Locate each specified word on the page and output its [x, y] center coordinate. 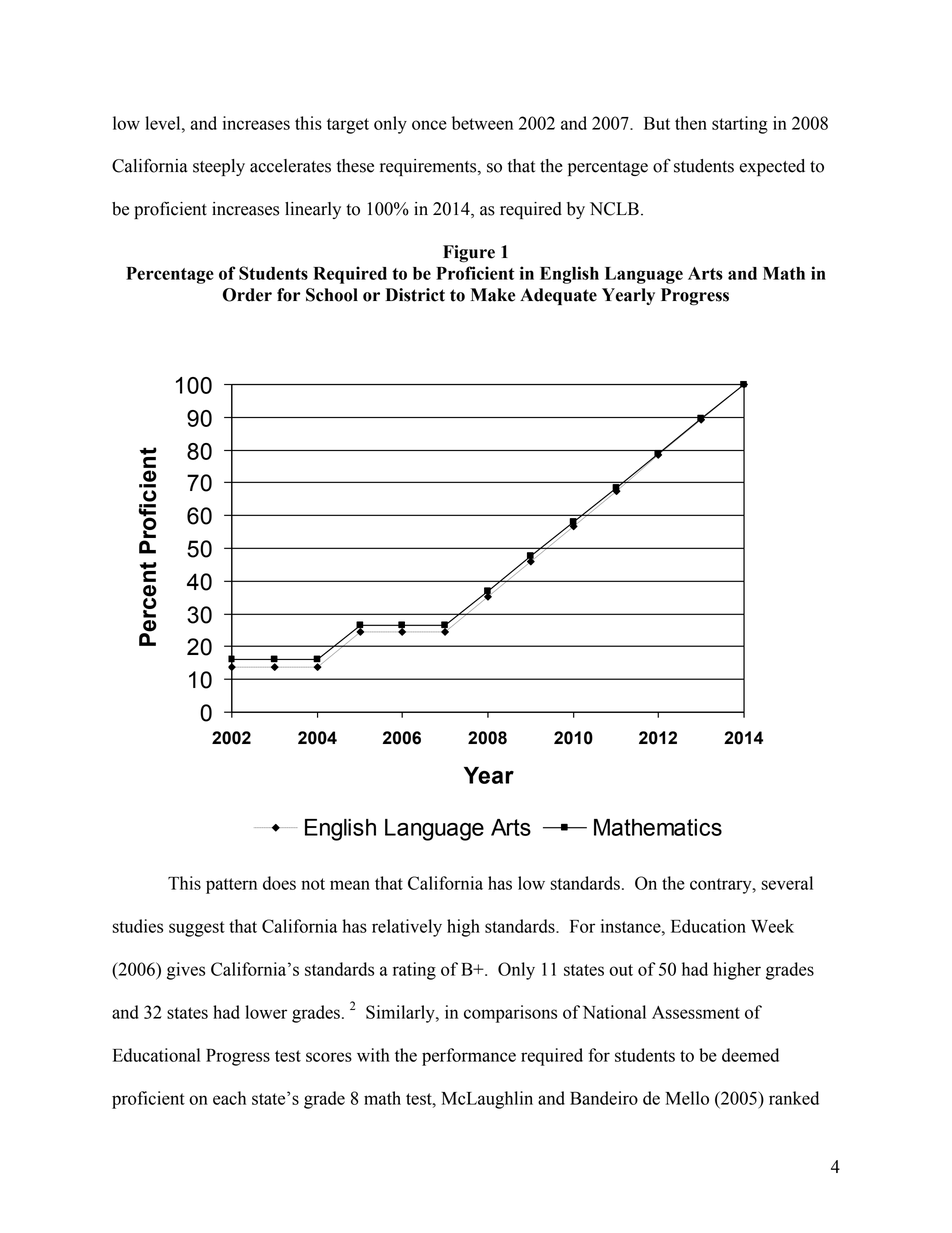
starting [740, 125]
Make [493, 295]
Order [247, 295]
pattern [231, 886]
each [229, 1098]
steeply [219, 167]
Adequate [558, 296]
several [787, 883]
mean [350, 885]
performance [469, 1057]
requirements [429, 167]
